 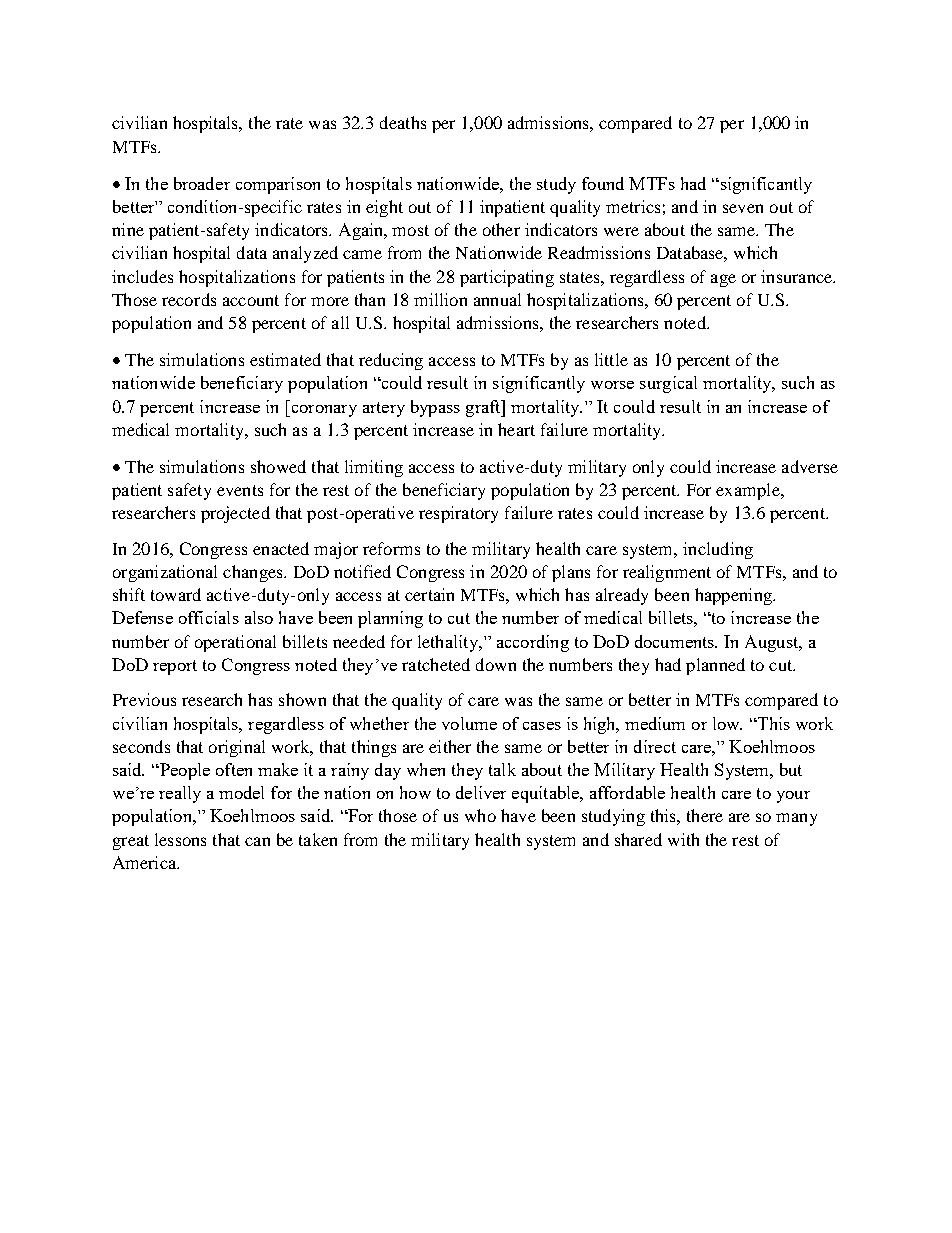 What do you see at coordinates (403, 122) in the page?
I see `deaths` at bounding box center [403, 122].
